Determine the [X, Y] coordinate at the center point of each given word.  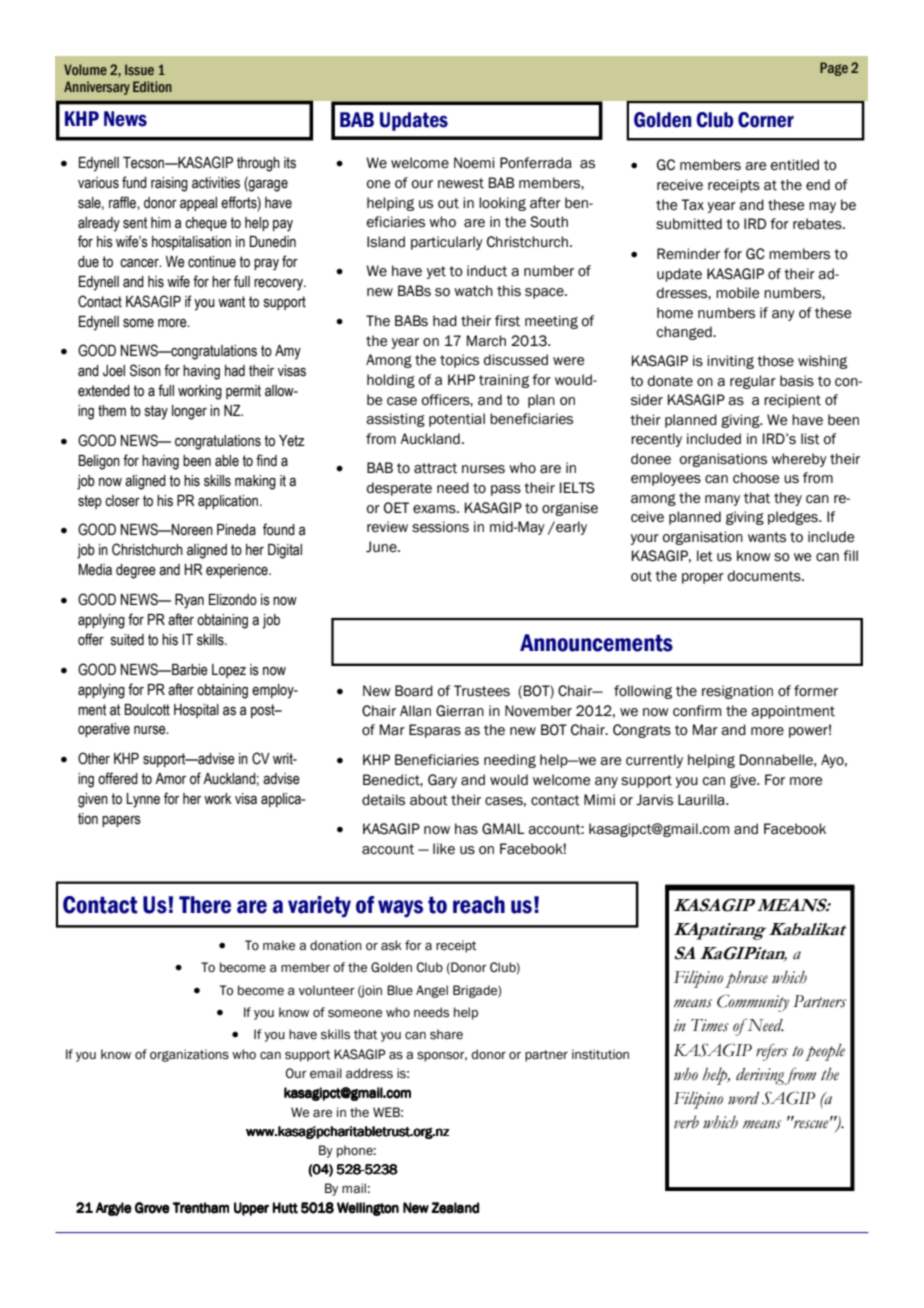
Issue [139, 69]
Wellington [368, 1209]
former [816, 691]
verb [686, 1122]
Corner [766, 120]
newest [461, 183]
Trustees [482, 691]
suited [127, 640]
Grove [152, 1208]
